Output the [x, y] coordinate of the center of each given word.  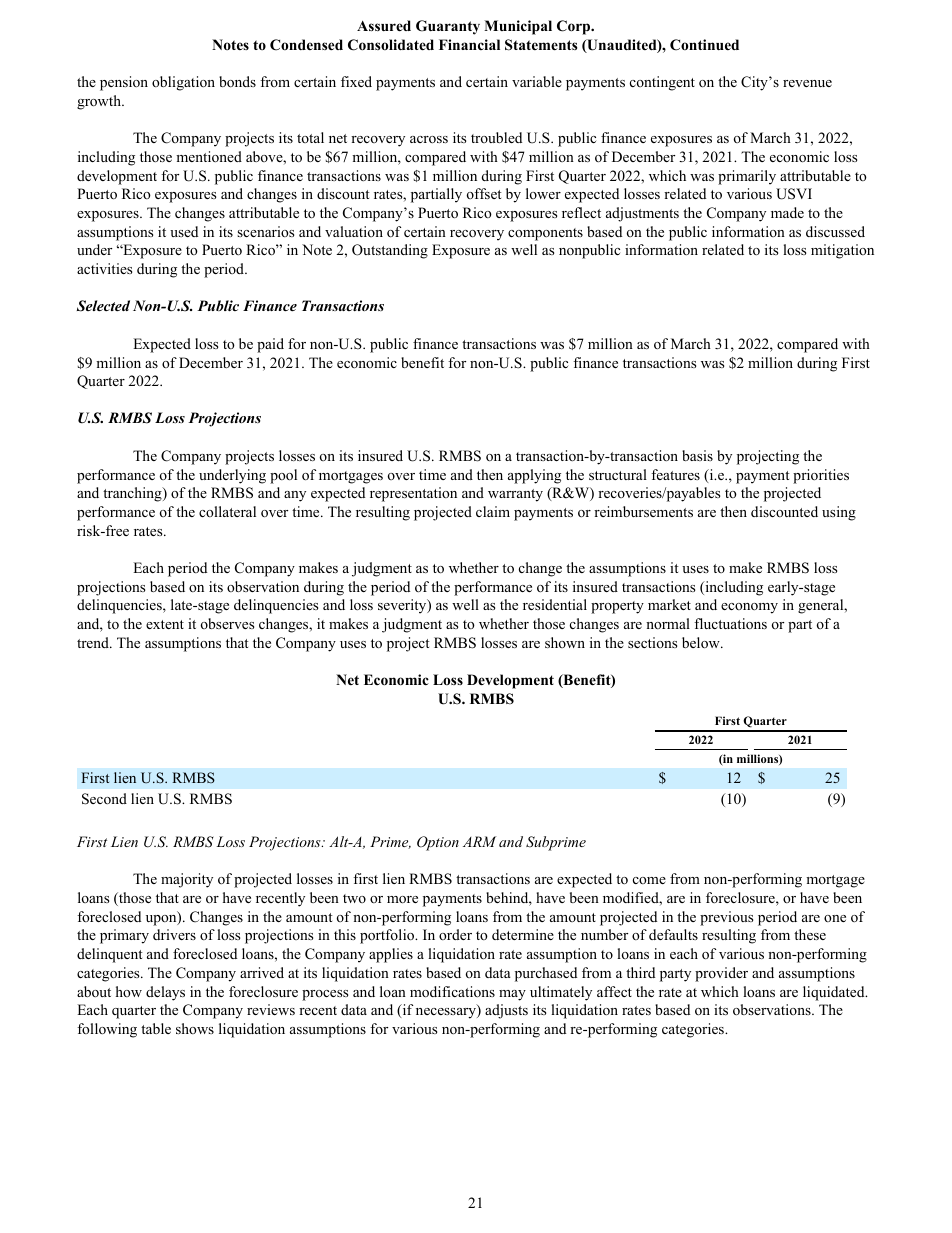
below [702, 643]
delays [165, 993]
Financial [469, 44]
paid [270, 345]
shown [565, 642]
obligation [183, 83]
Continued [704, 45]
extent [165, 624]
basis [697, 455]
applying [534, 476]
